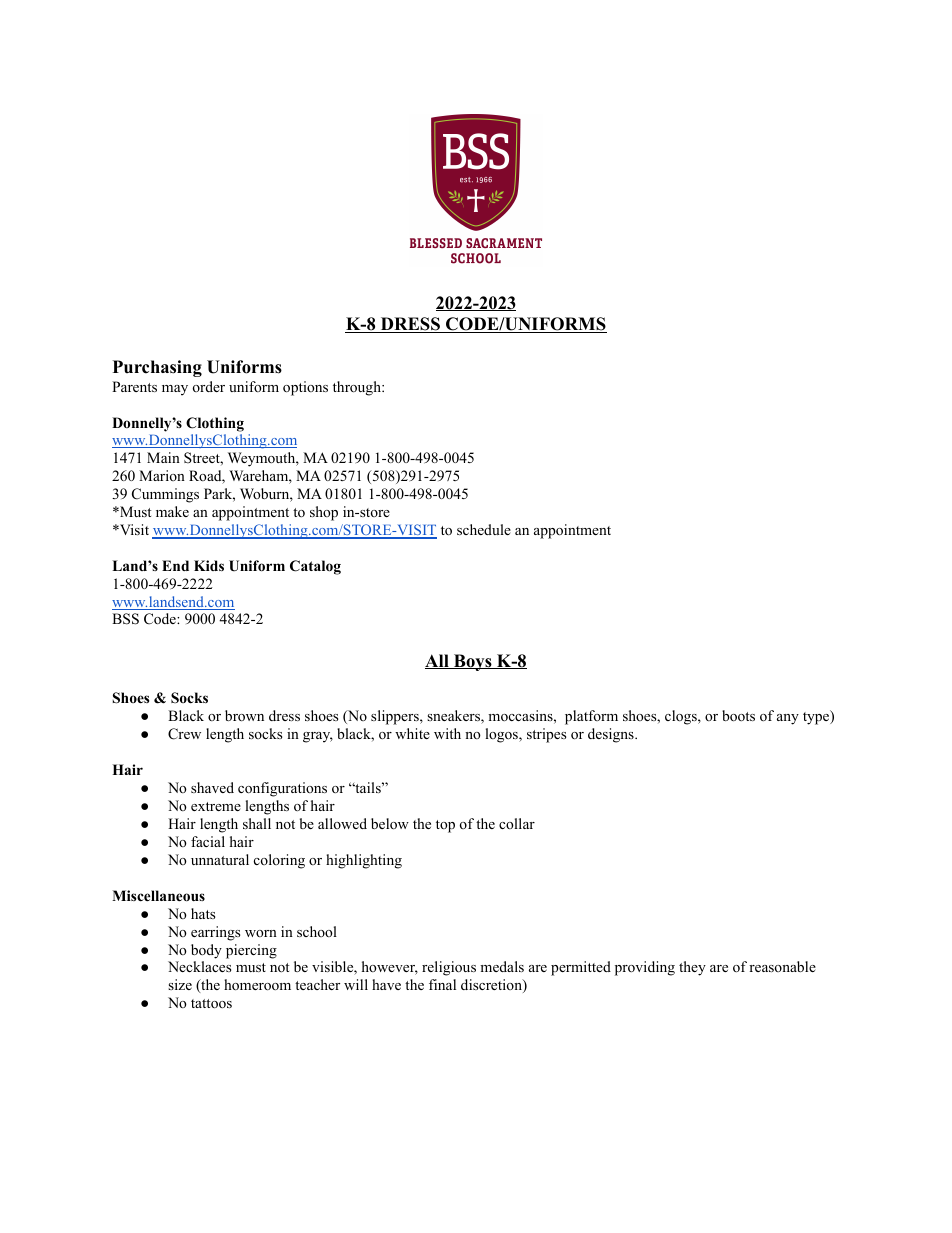 This document has height=1233, width=952. Describe the element at coordinates (358, 388) in the document. I see `through` at that location.
